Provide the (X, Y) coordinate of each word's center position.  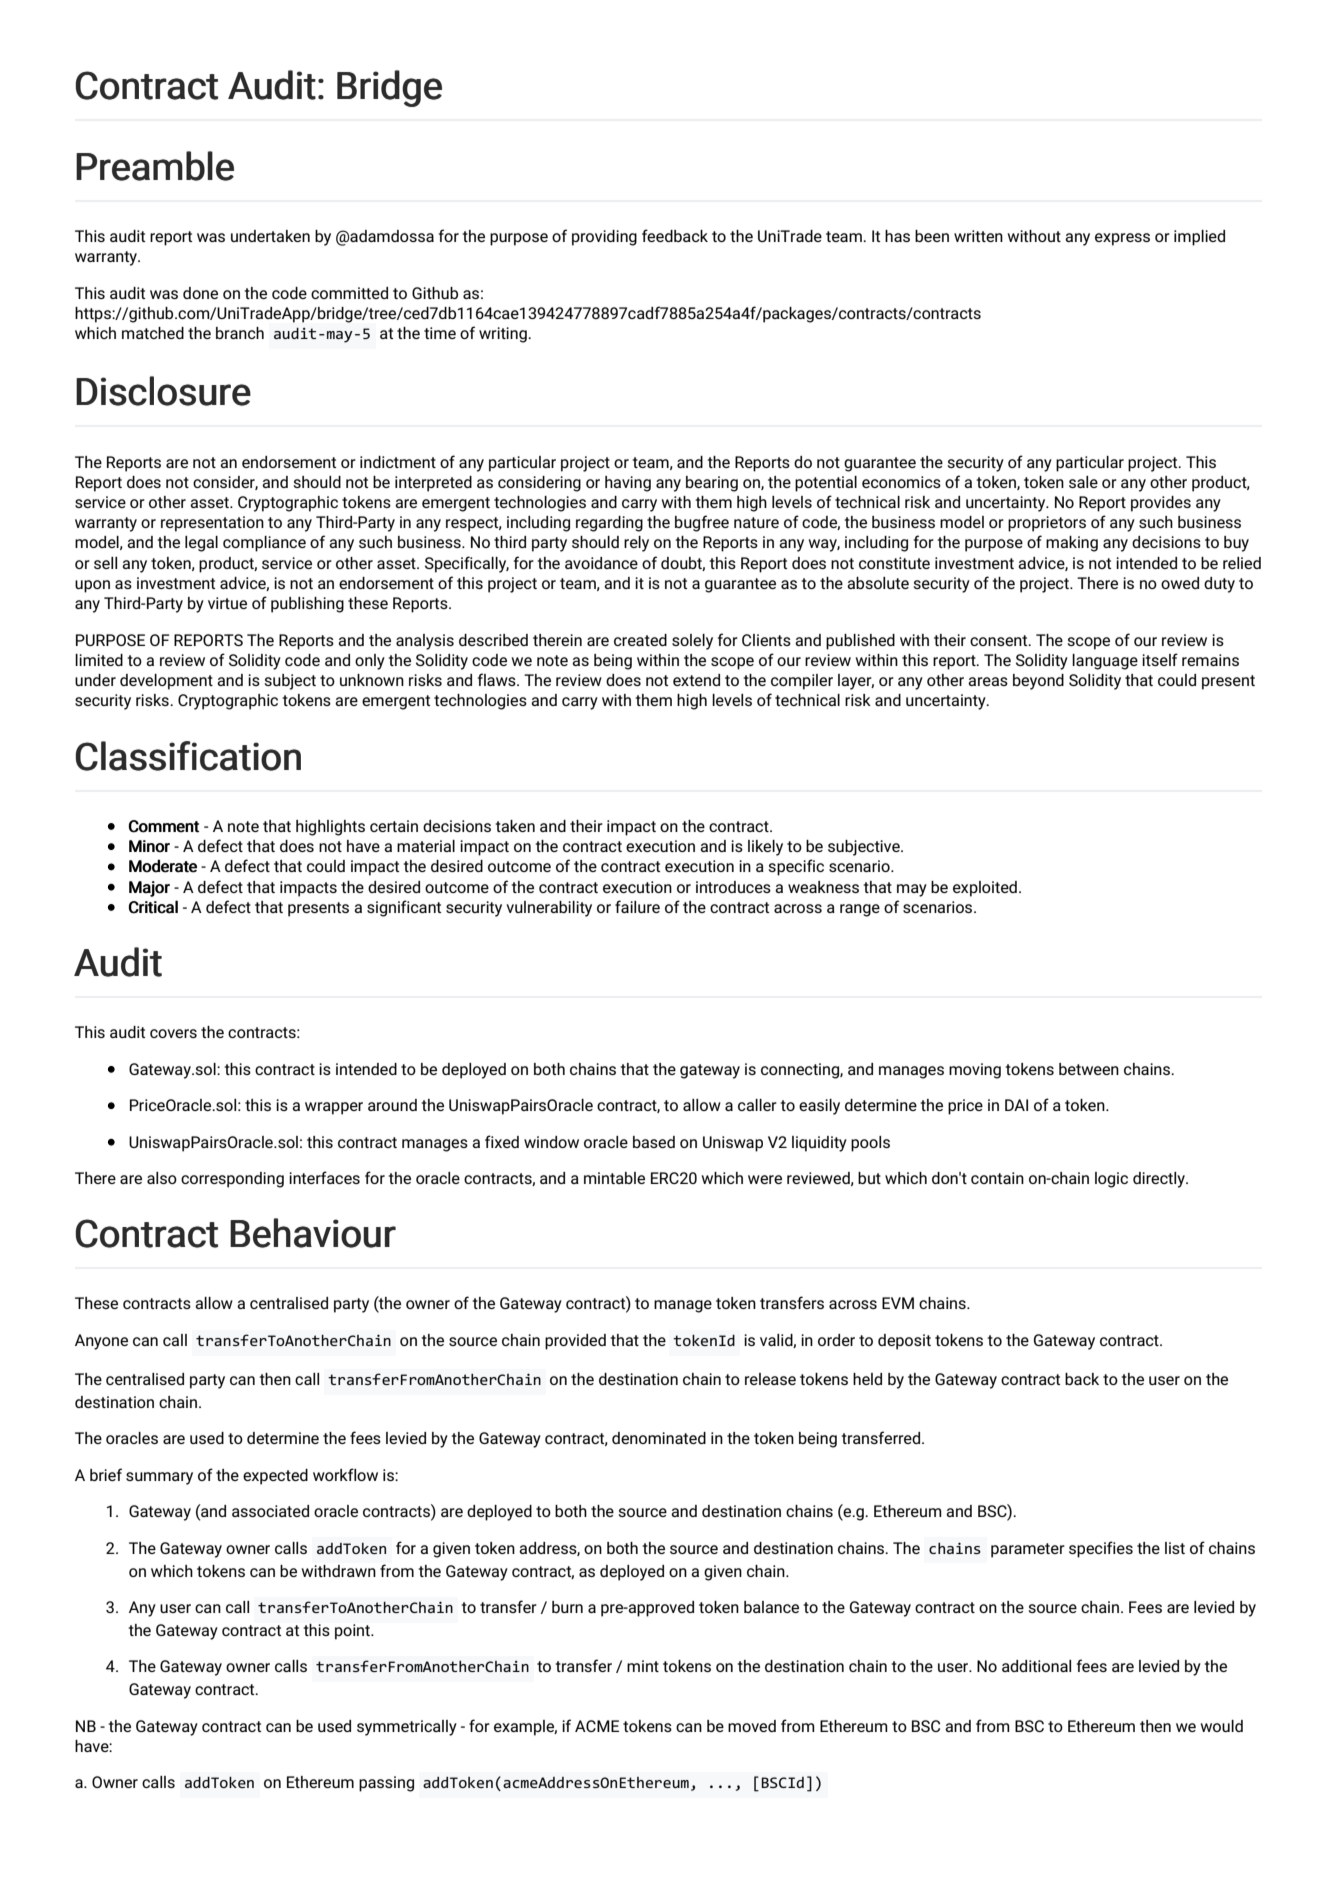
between (1089, 1069)
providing (604, 238)
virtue (227, 603)
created (640, 640)
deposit (904, 1342)
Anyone (101, 1342)
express (1122, 239)
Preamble (155, 166)
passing (386, 1784)
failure (637, 906)
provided (575, 1342)
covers (173, 1033)
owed (1180, 583)
